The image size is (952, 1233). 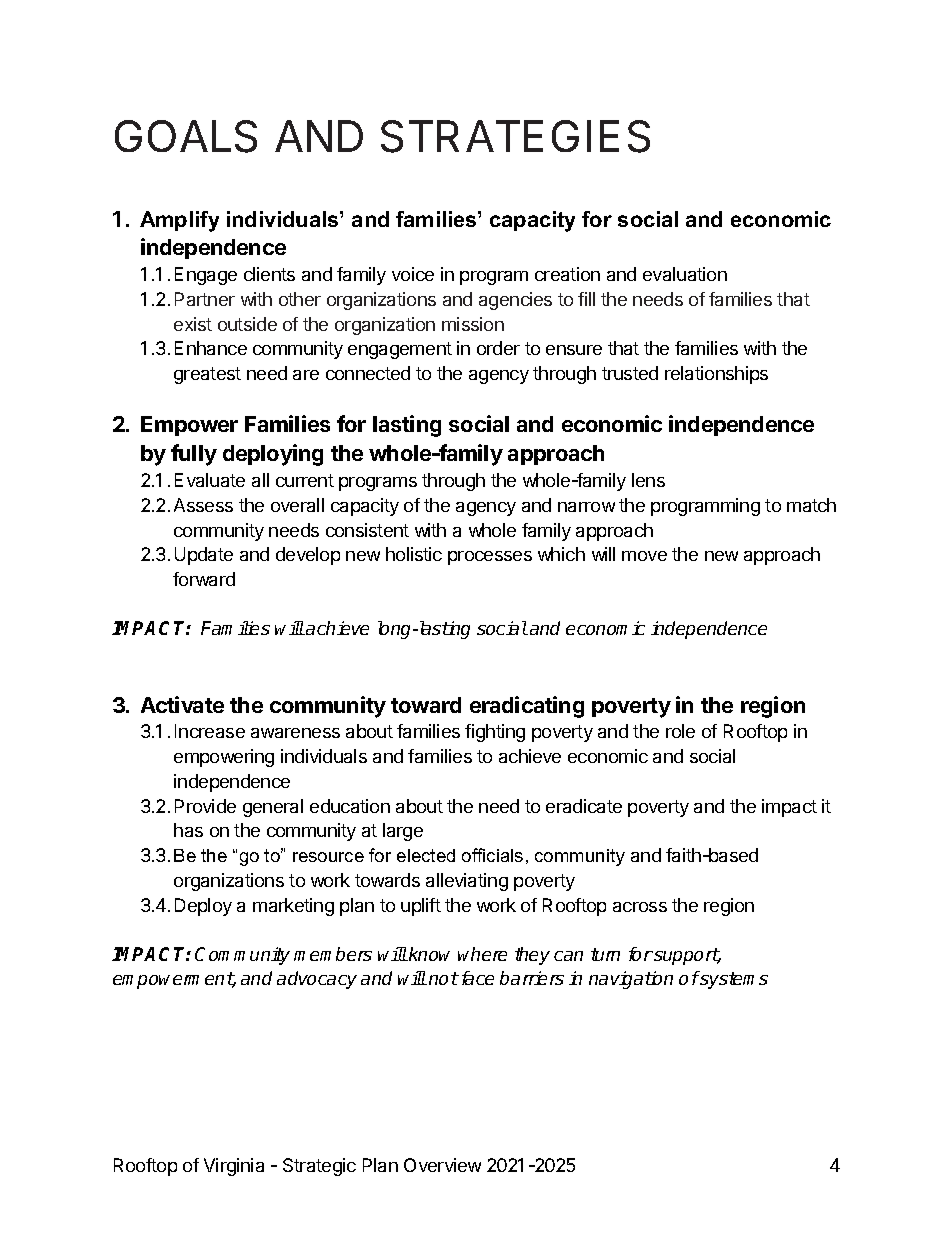 I want to click on officials, so click(x=492, y=855).
